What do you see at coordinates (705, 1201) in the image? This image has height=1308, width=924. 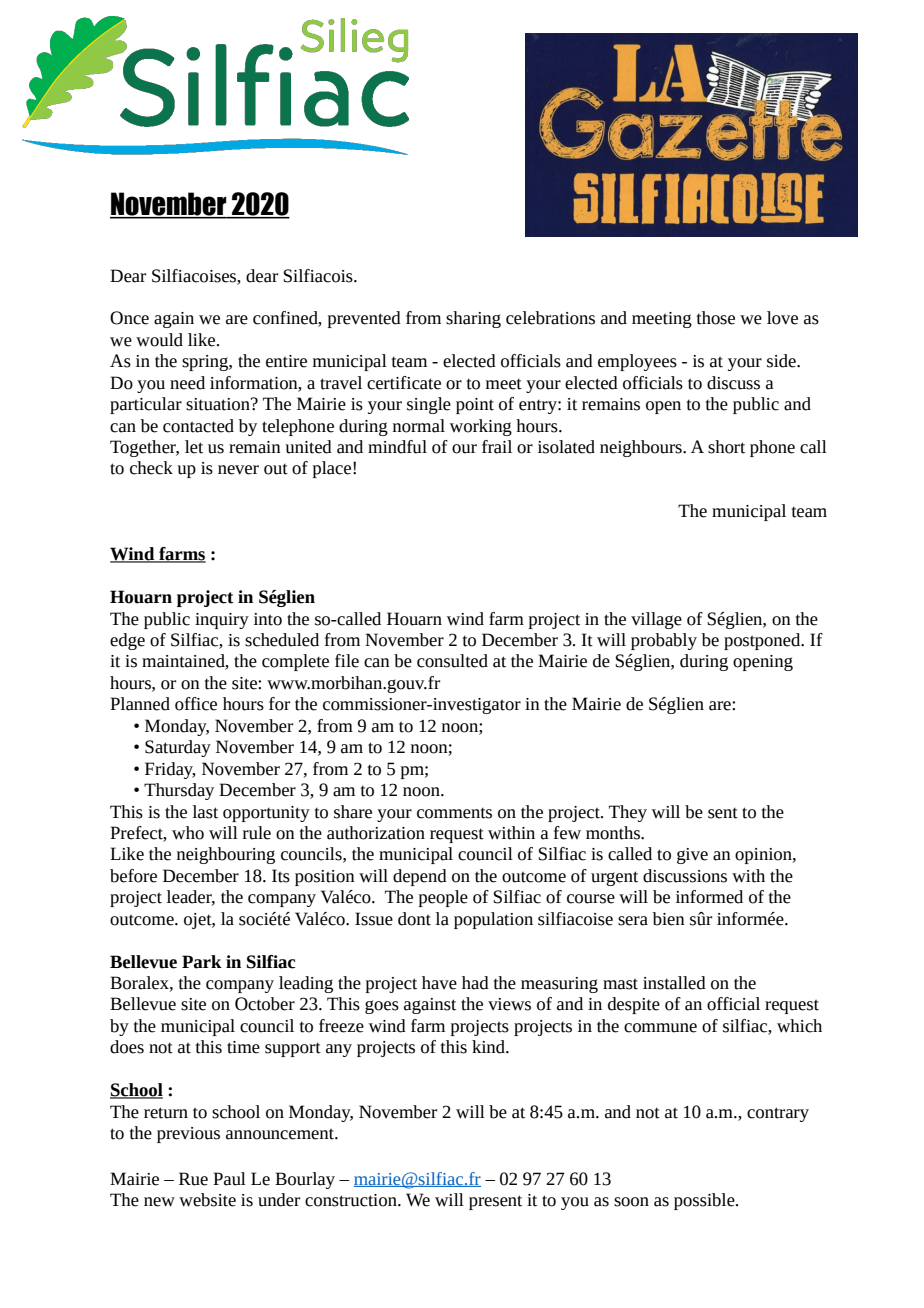 I see `possible` at bounding box center [705, 1201].
